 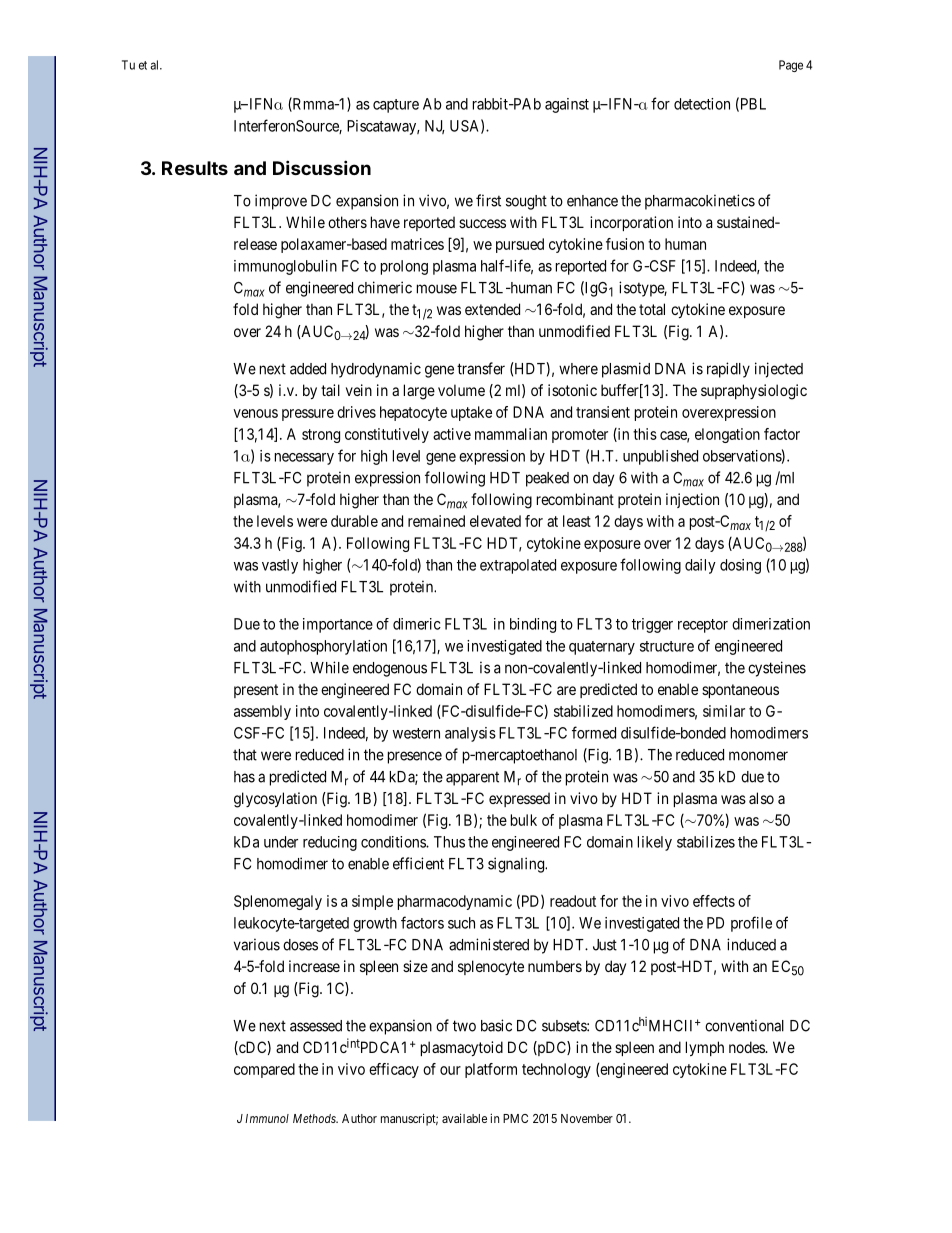 What do you see at coordinates (728, 370) in the document?
I see `rapidly` at bounding box center [728, 370].
